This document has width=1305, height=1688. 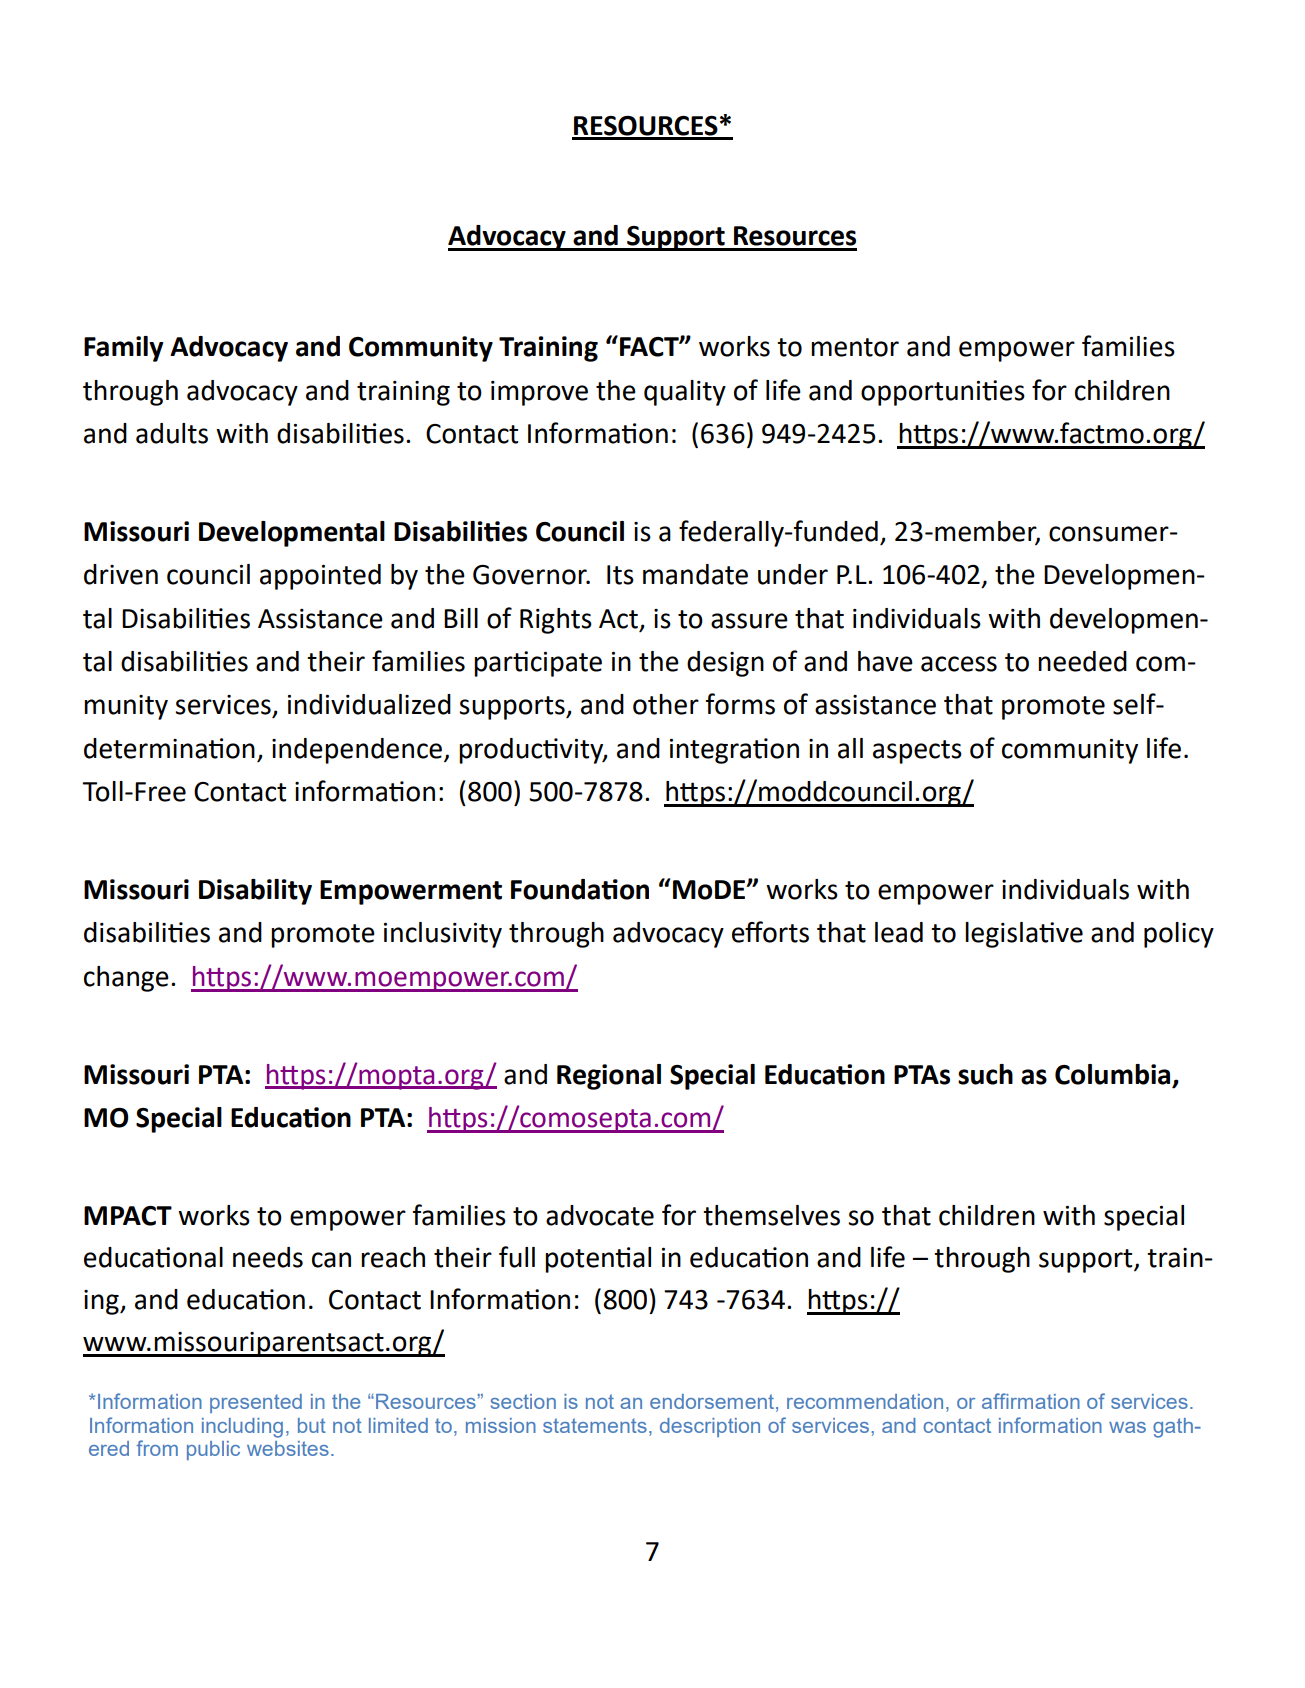 What do you see at coordinates (943, 393) in the document?
I see `opportunities` at bounding box center [943, 393].
